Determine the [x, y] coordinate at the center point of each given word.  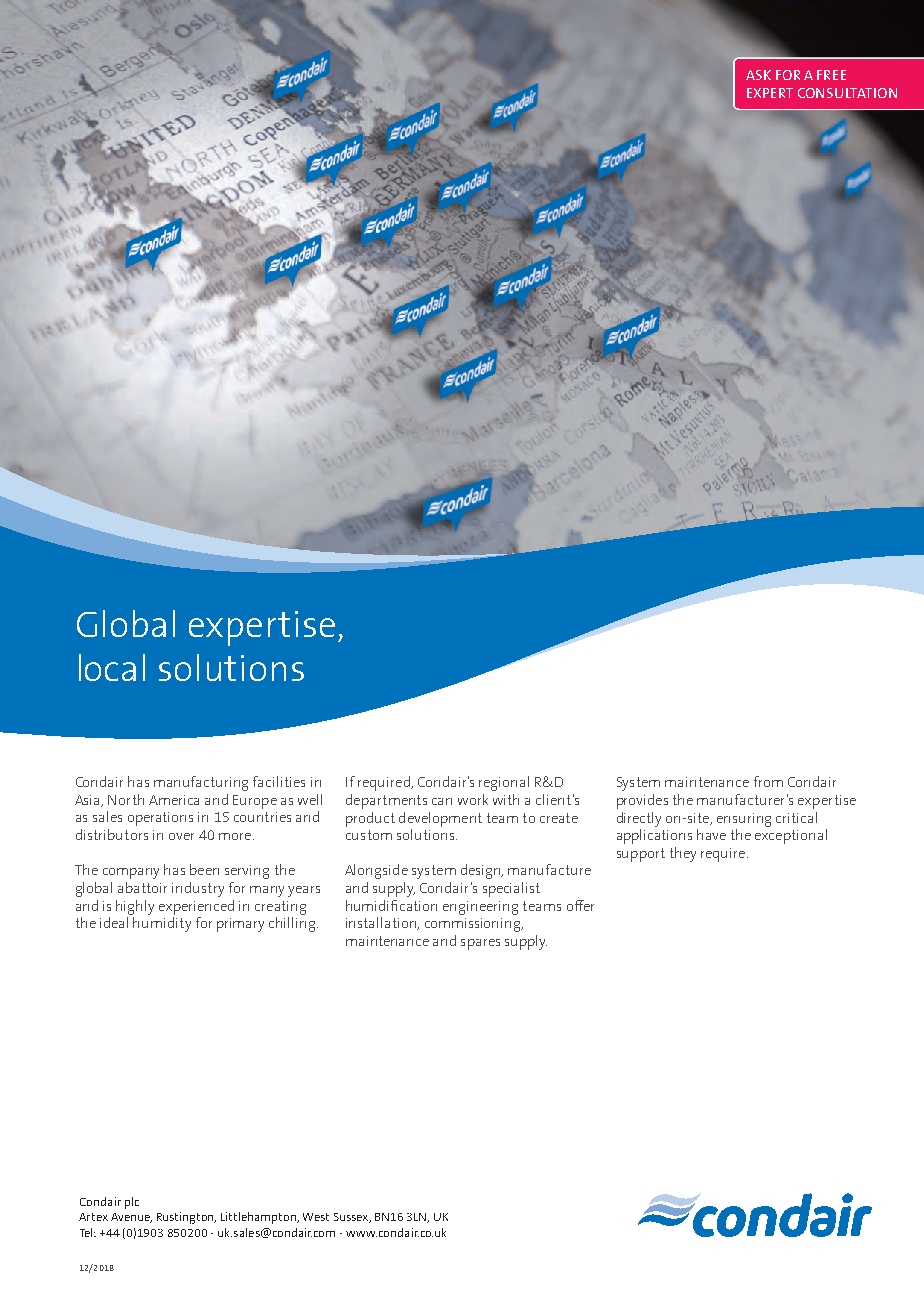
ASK [758, 75]
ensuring [744, 820]
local [112, 667]
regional [504, 783]
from [768, 781]
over [181, 836]
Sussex [352, 1218]
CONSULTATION [847, 93]
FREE [831, 75]
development [440, 819]
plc [132, 1203]
